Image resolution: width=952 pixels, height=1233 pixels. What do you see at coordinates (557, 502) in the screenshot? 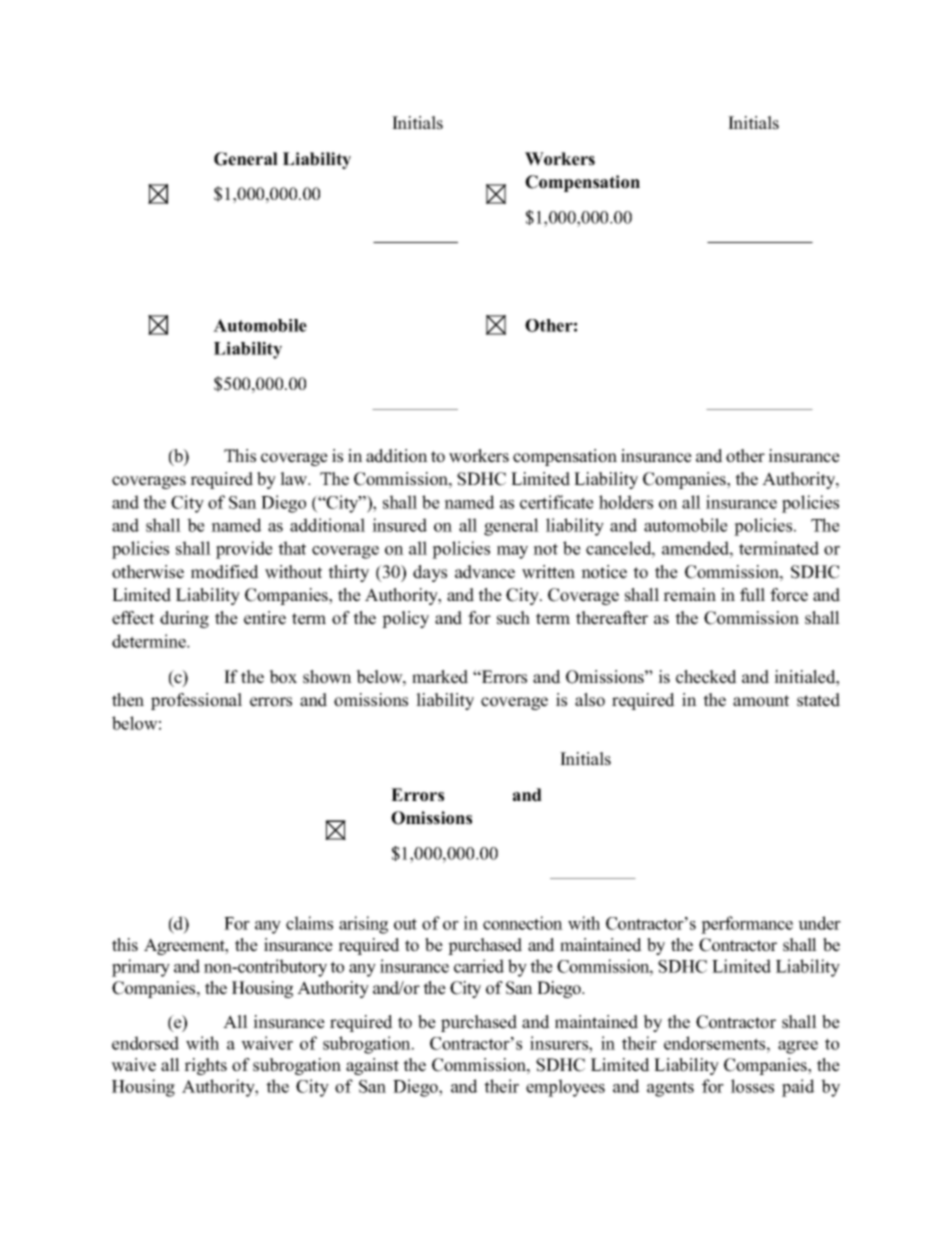
I see `certificate` at bounding box center [557, 502].
